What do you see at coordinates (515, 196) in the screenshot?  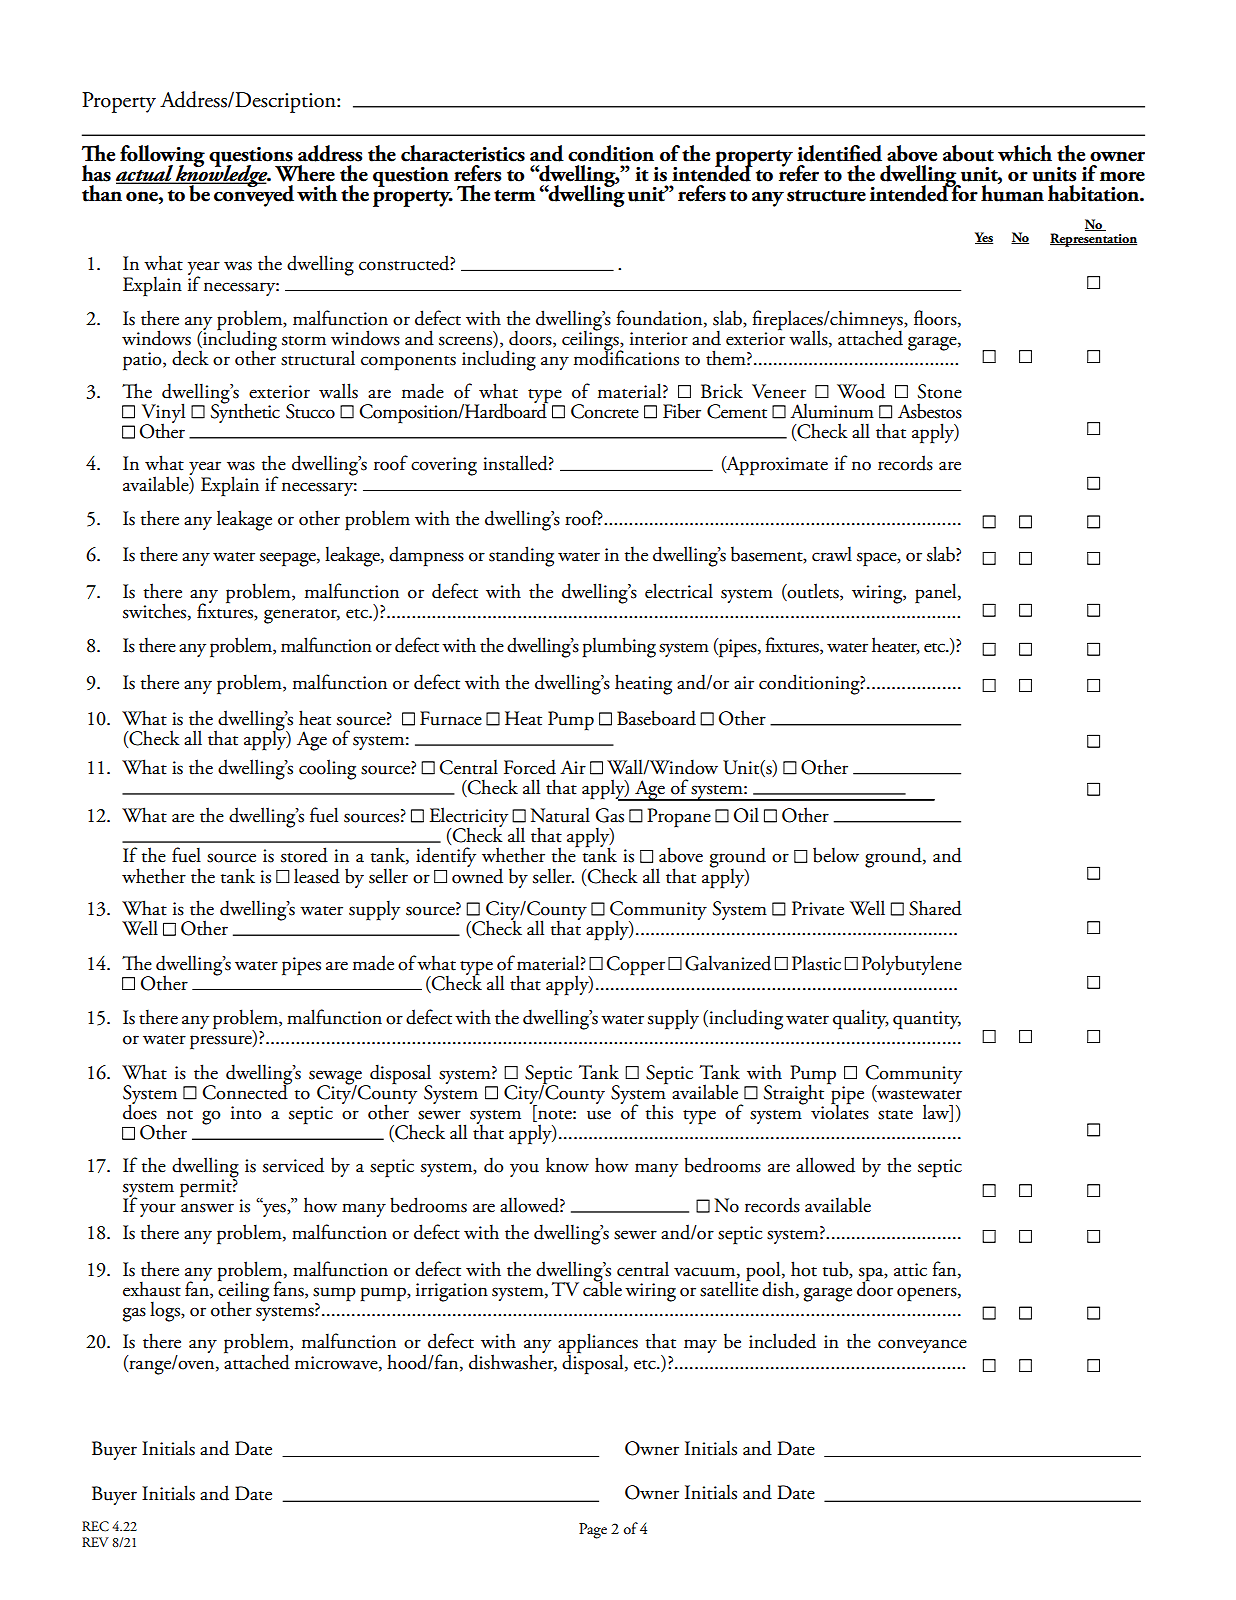 I see `term` at bounding box center [515, 196].
